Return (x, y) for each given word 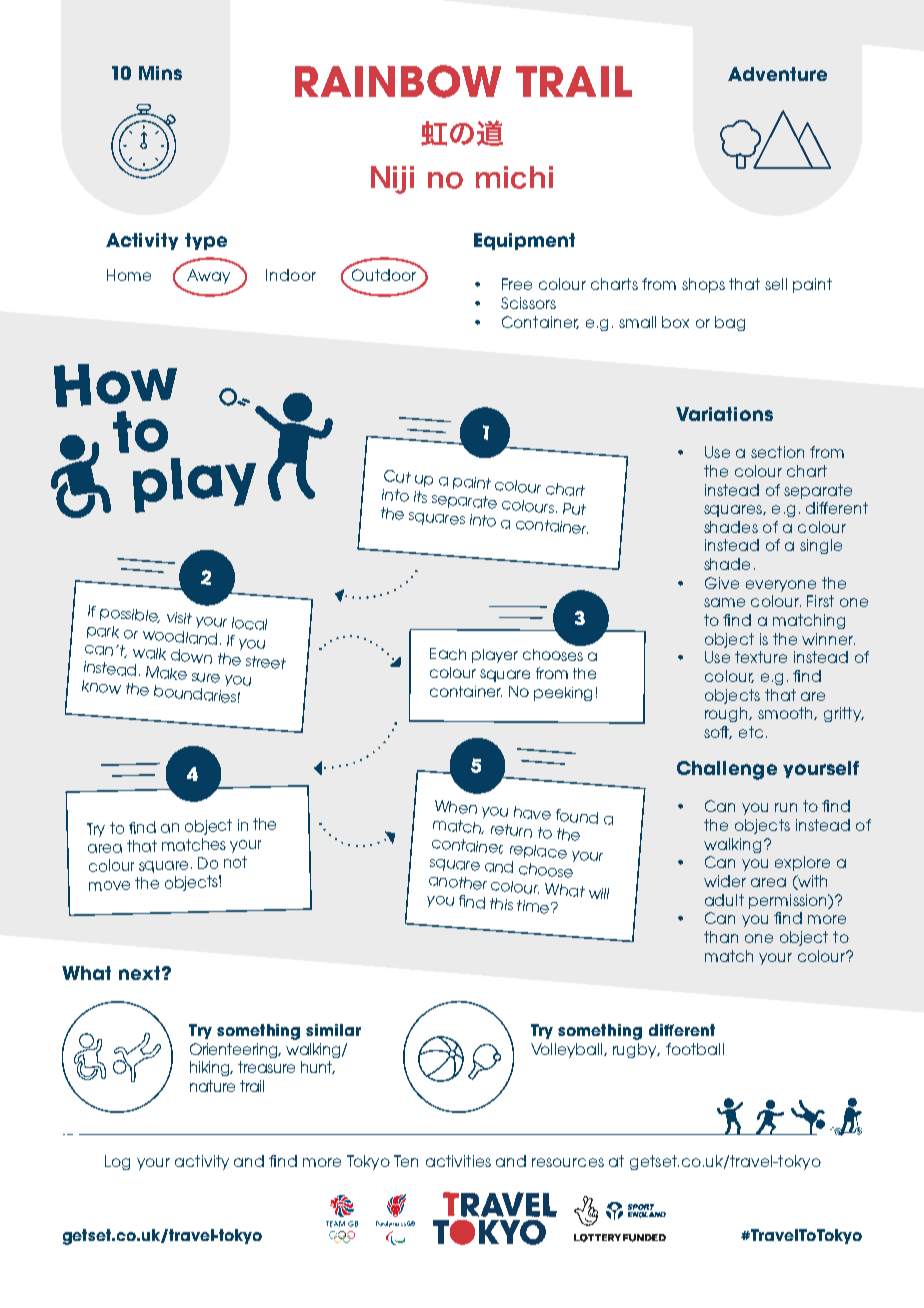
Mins (160, 73)
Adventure (777, 74)
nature (212, 1086)
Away (208, 276)
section (777, 452)
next (139, 973)
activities (458, 1161)
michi (514, 177)
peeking (563, 694)
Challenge (727, 770)
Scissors (528, 303)
